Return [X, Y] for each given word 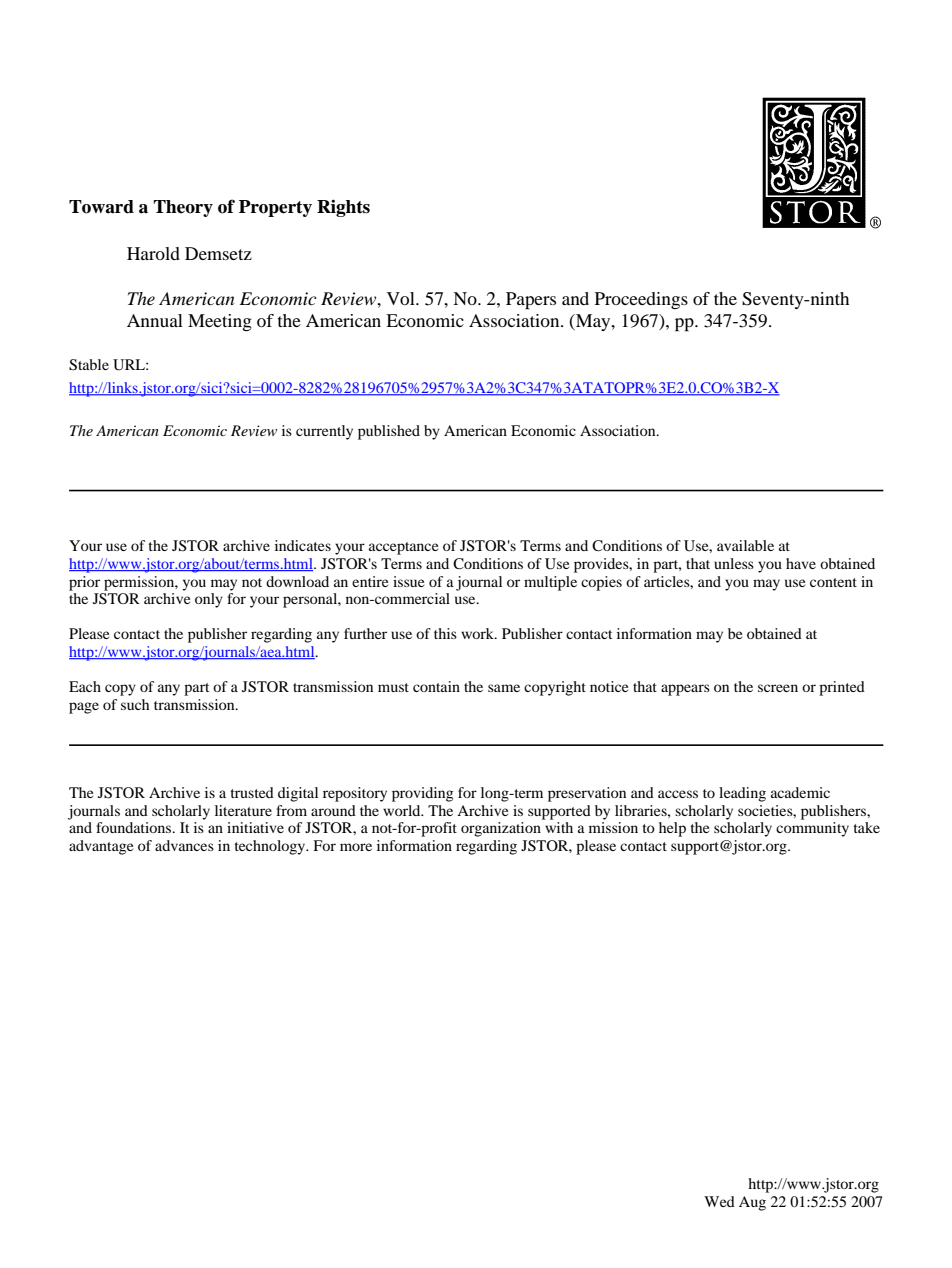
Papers [531, 301]
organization [501, 829]
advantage [101, 847]
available [745, 545]
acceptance [403, 548]
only [209, 600]
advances [184, 845]
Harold [153, 253]
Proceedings [641, 300]
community [812, 829]
